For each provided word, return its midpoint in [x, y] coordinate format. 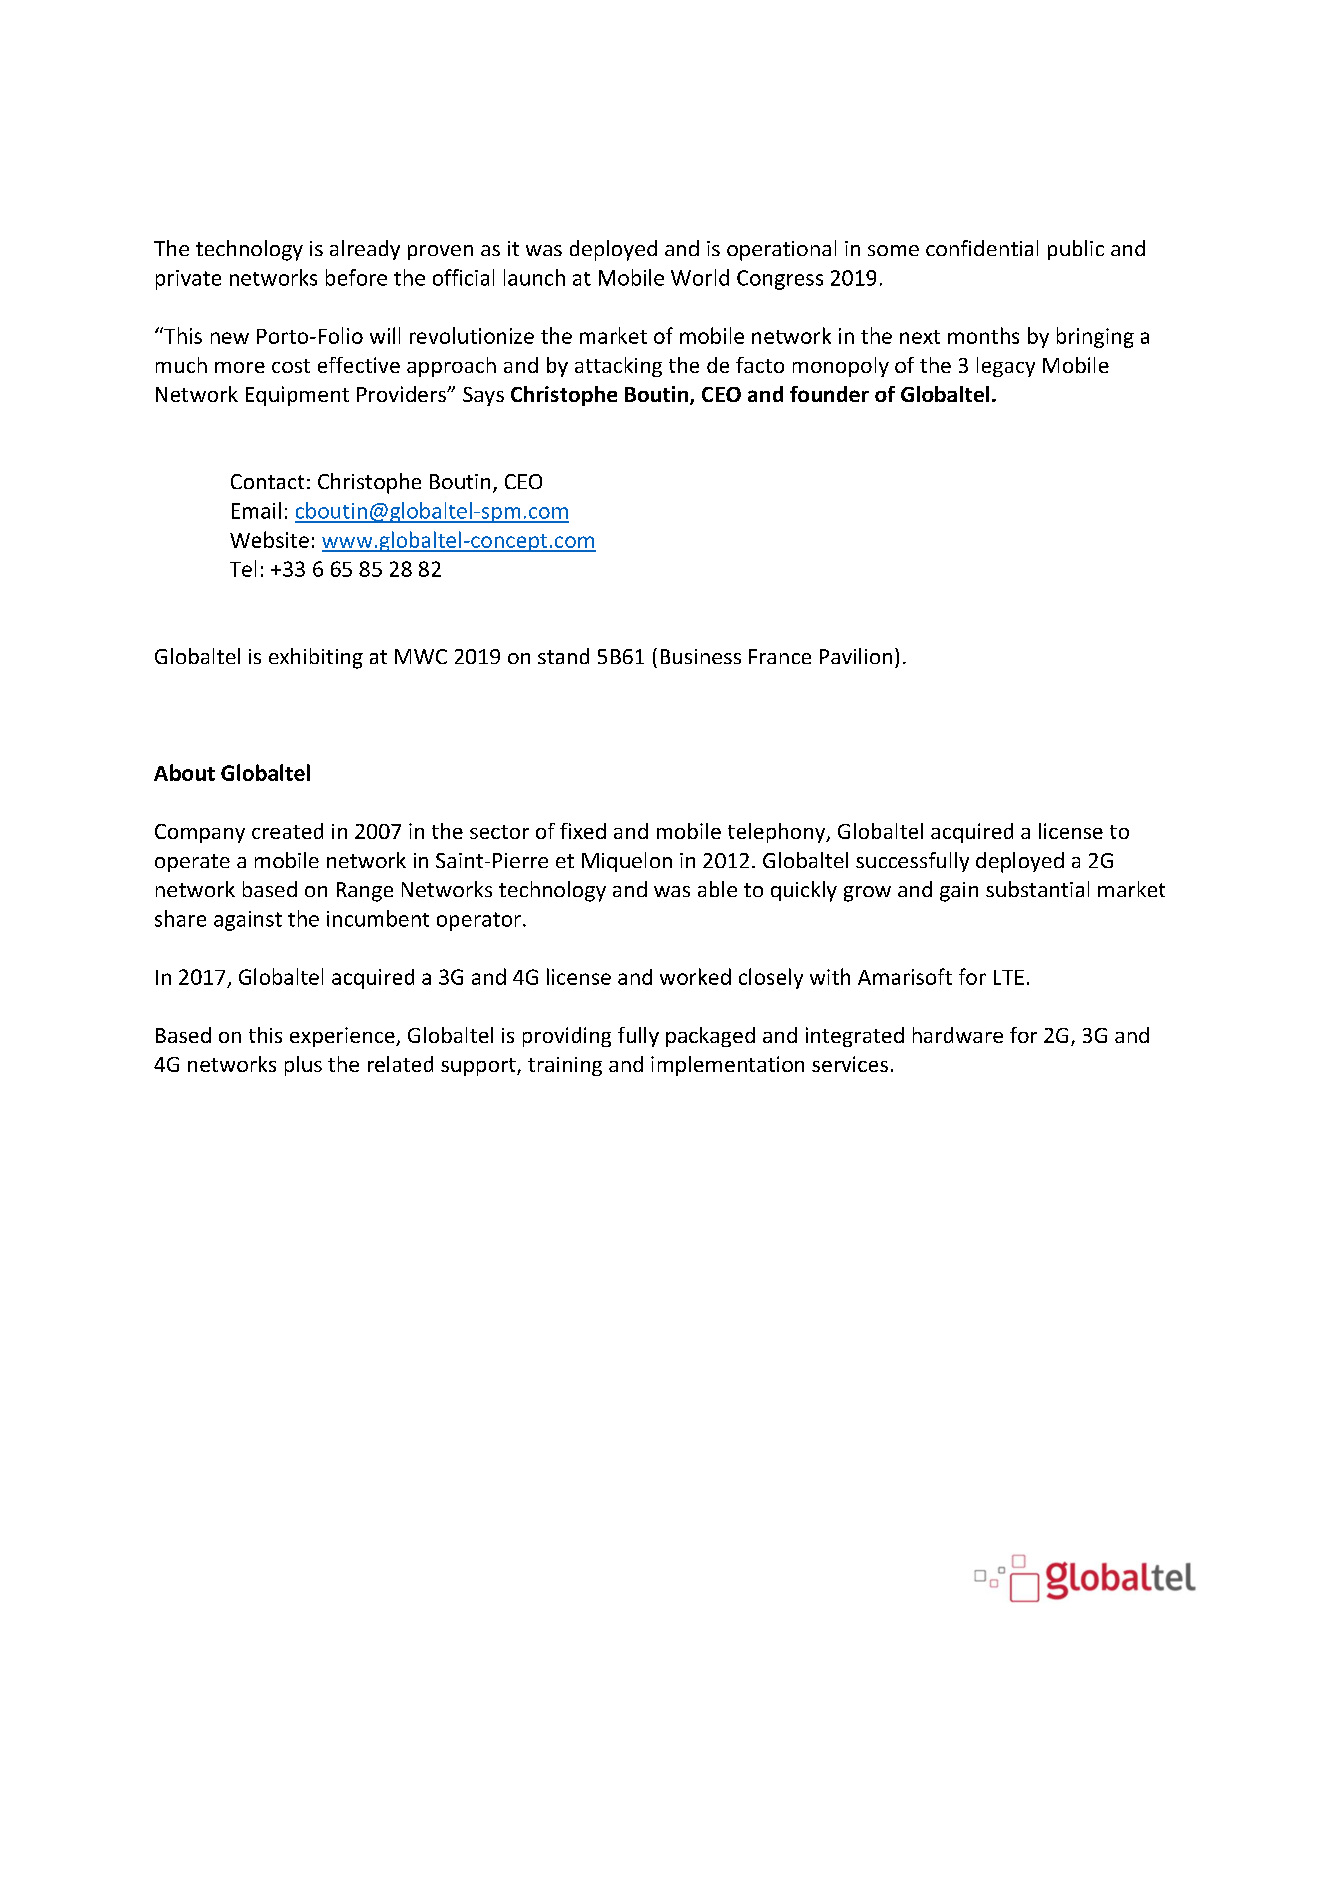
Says [483, 396]
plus [303, 1066]
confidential [982, 248]
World [700, 277]
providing [567, 1037]
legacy [1006, 367]
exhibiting [316, 658]
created [287, 831]
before [356, 277]
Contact [267, 481]
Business [701, 656]
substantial [1037, 889]
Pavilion [856, 656]
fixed [583, 831]
